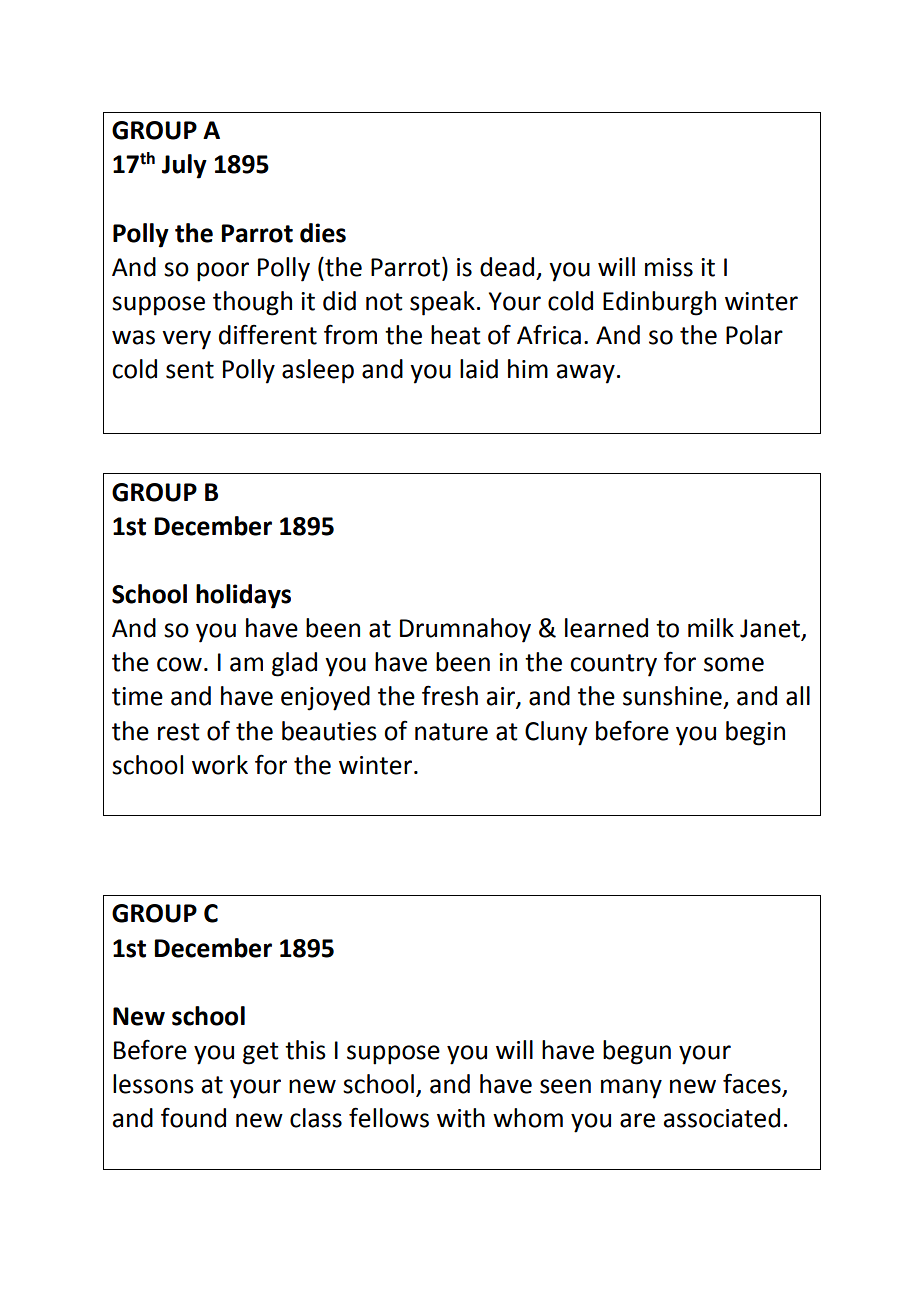  Describe the element at coordinates (507, 267) in the screenshot. I see `dead` at that location.
